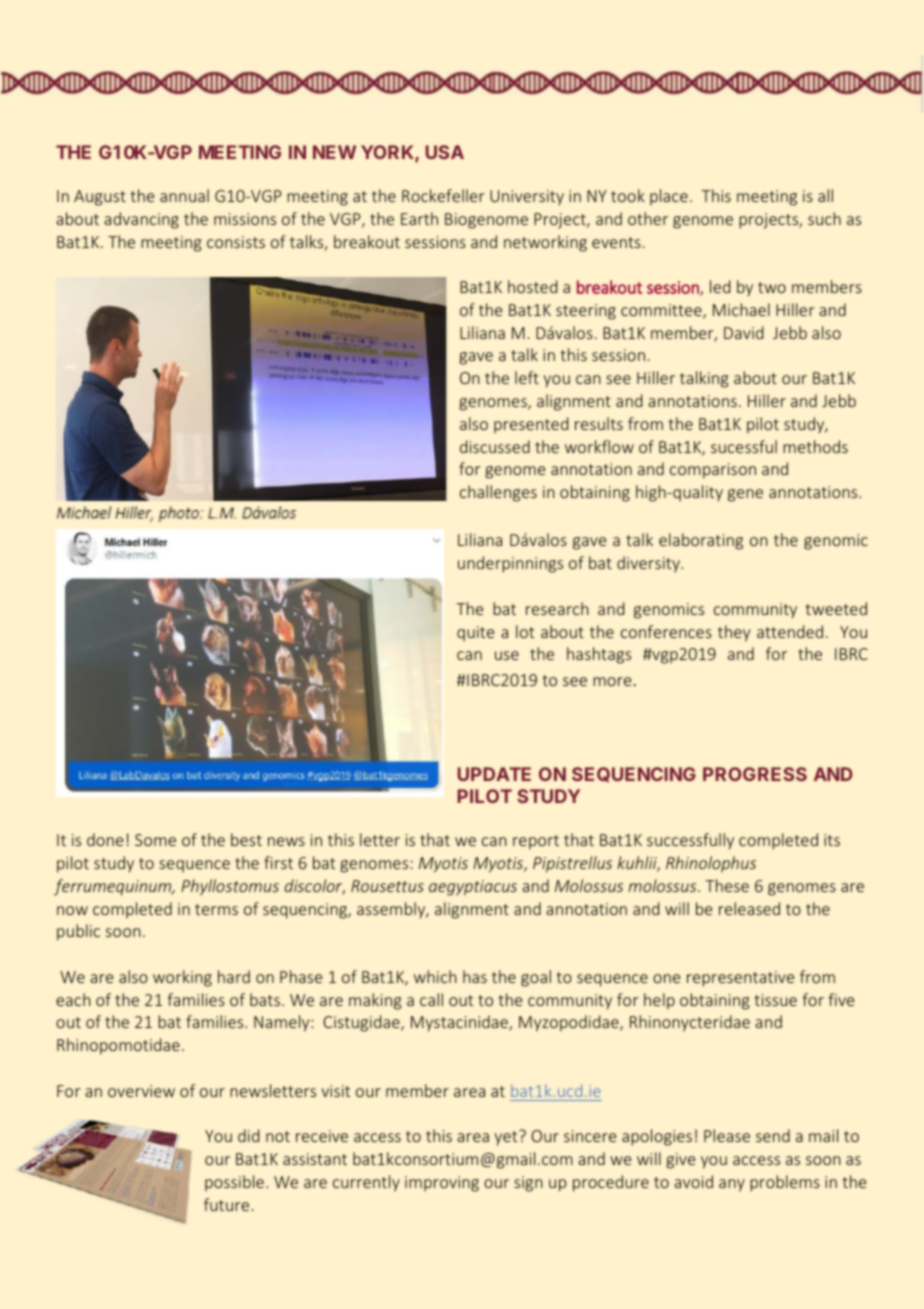 The height and width of the screenshot is (1309, 924). Describe the element at coordinates (443, 195) in the screenshot. I see `Rockefeller` at that location.
